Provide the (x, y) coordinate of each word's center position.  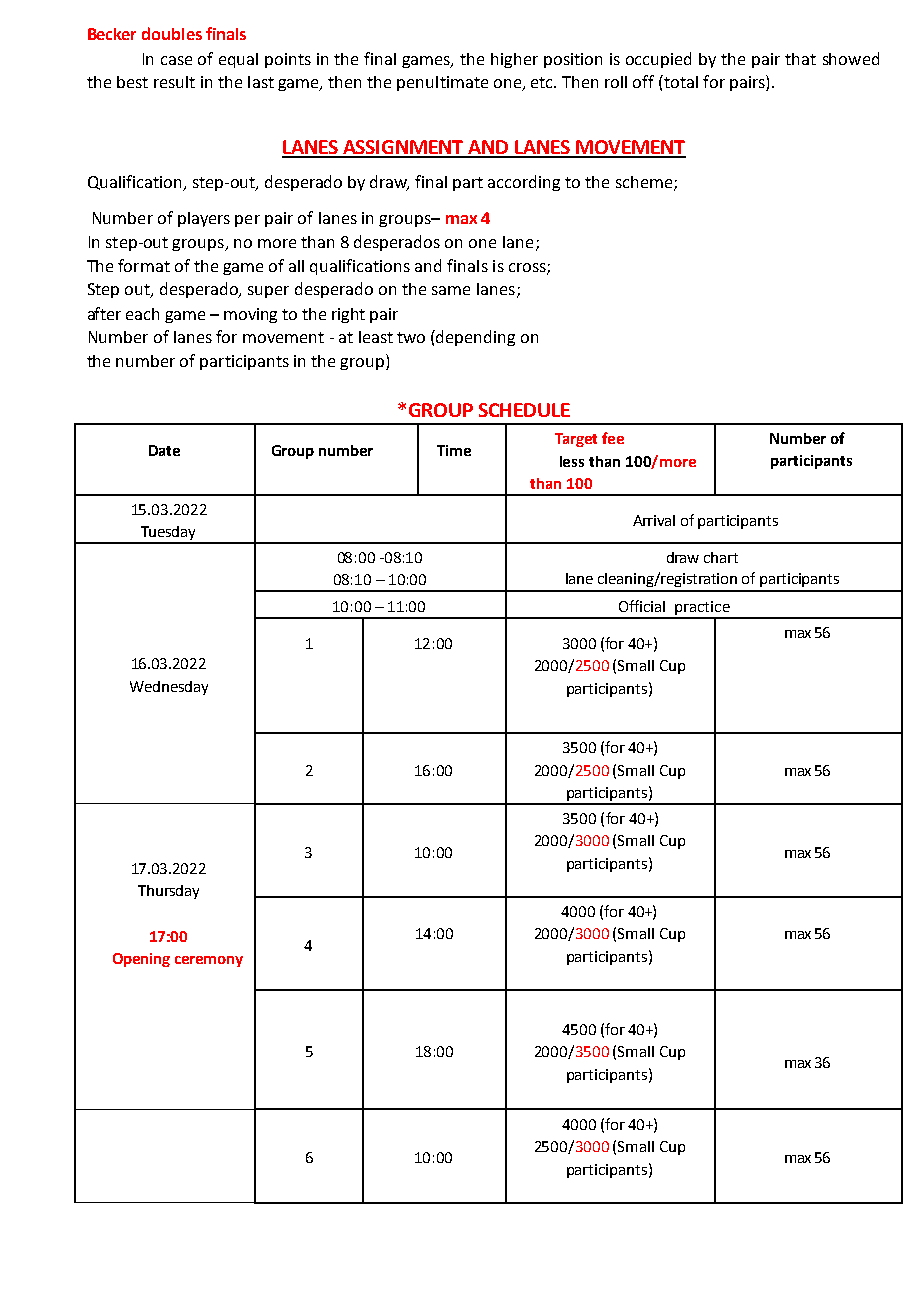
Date (164, 450)
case (176, 60)
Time (454, 450)
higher (514, 60)
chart (721, 557)
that (800, 59)
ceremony (209, 961)
